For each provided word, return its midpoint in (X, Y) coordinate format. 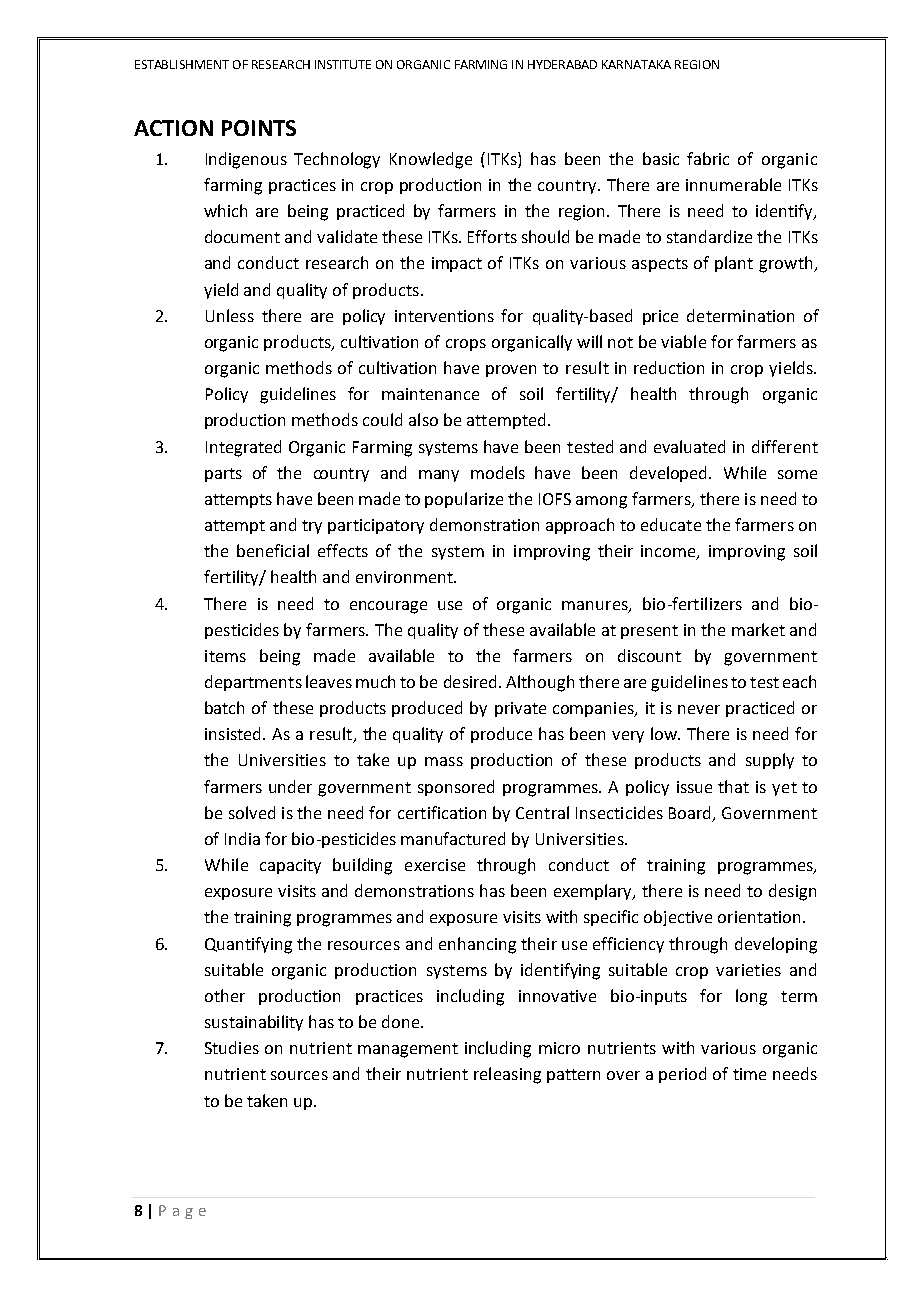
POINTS (259, 128)
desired (472, 681)
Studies (232, 1047)
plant (734, 264)
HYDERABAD (562, 64)
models (498, 472)
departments (253, 683)
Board (689, 812)
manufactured (453, 838)
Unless (230, 315)
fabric (708, 158)
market (758, 629)
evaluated (689, 446)
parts (223, 475)
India (242, 838)
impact (457, 264)
